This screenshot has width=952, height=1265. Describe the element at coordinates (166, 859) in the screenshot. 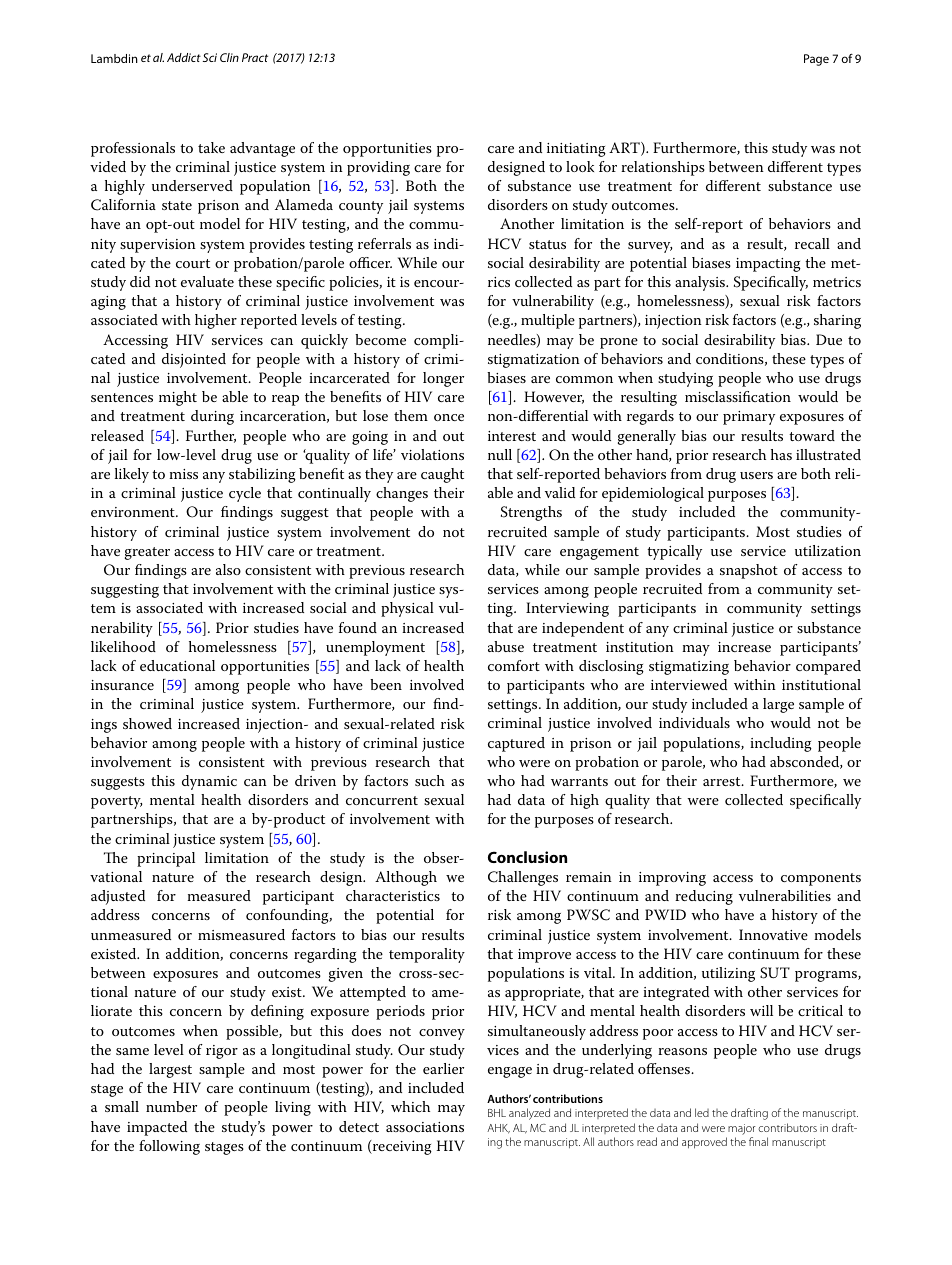

I see `principal` at that location.
